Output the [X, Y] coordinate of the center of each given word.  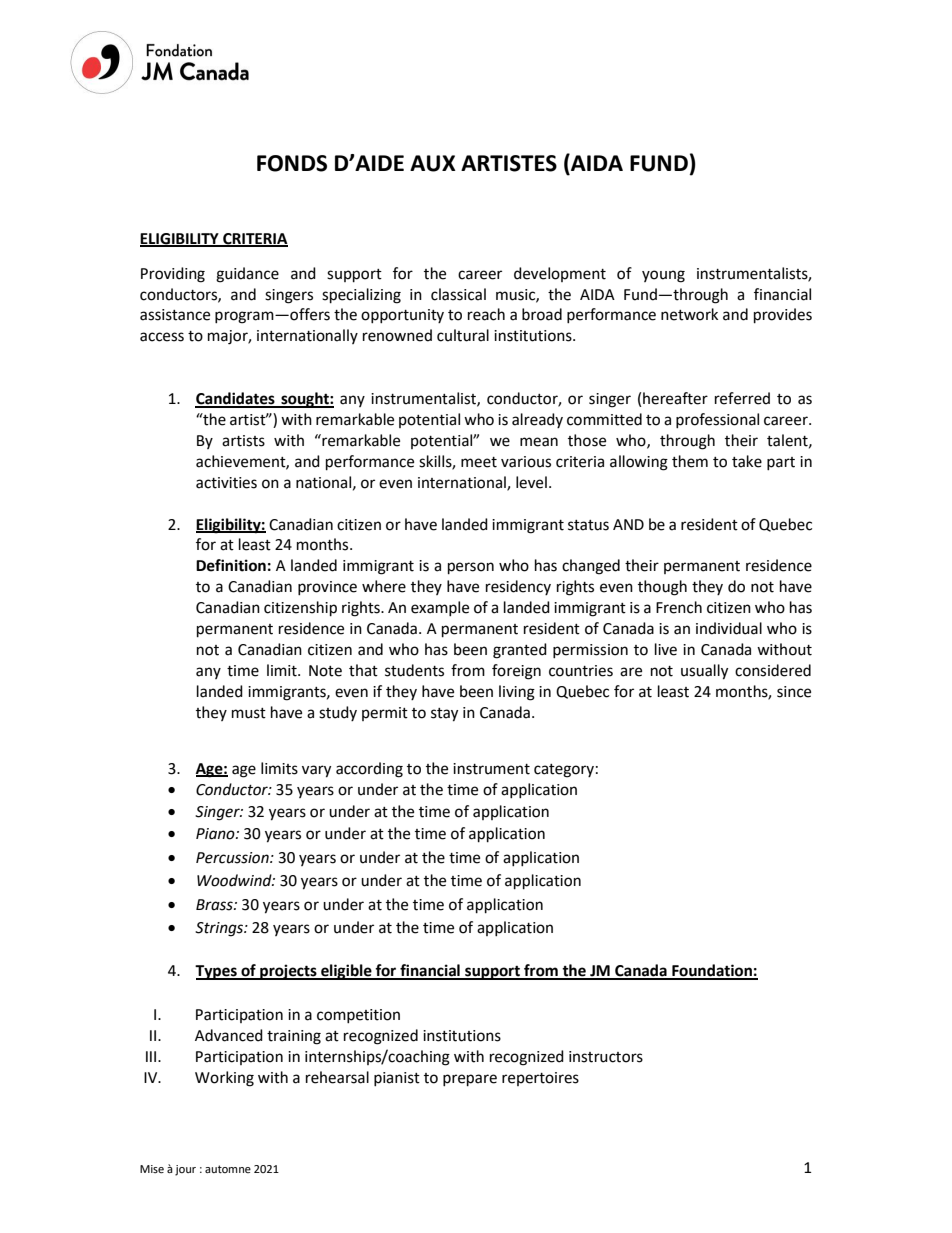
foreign [516, 672]
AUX [433, 163]
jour [185, 1170]
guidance [247, 275]
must [249, 713]
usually [704, 672]
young [663, 276]
